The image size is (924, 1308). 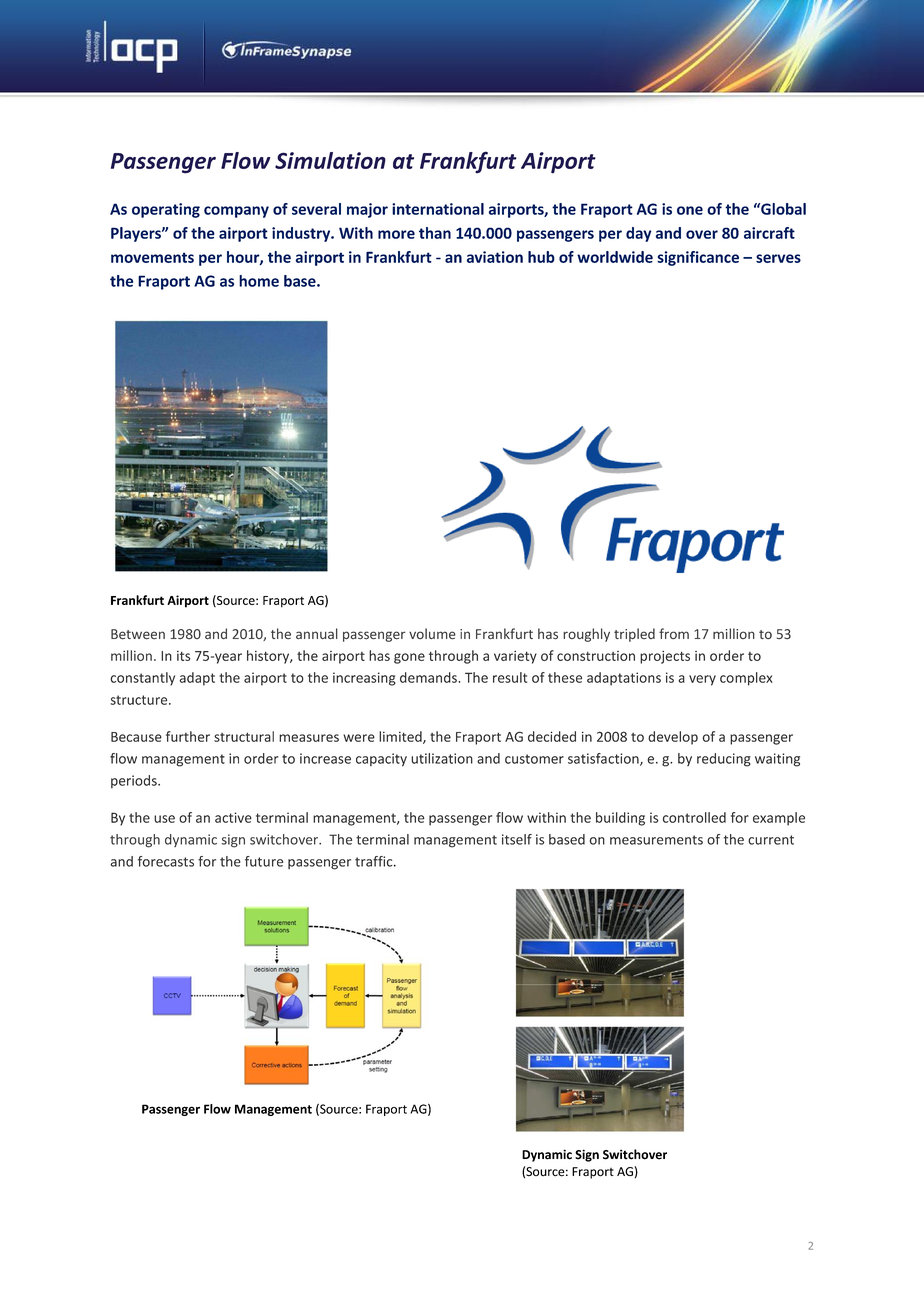 I want to click on international, so click(x=438, y=209).
